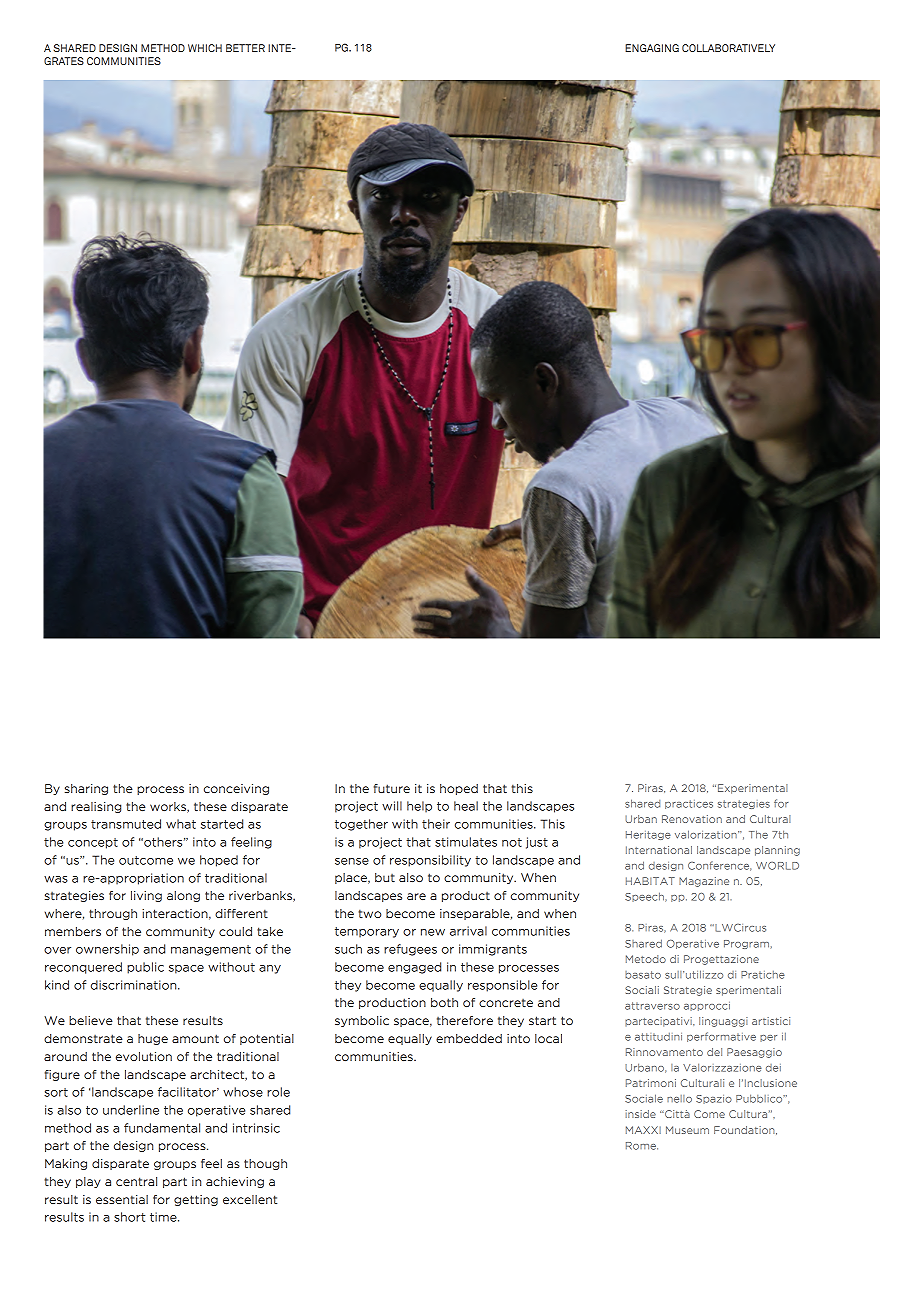  Describe the element at coordinates (392, 788) in the image. I see `future` at that location.
